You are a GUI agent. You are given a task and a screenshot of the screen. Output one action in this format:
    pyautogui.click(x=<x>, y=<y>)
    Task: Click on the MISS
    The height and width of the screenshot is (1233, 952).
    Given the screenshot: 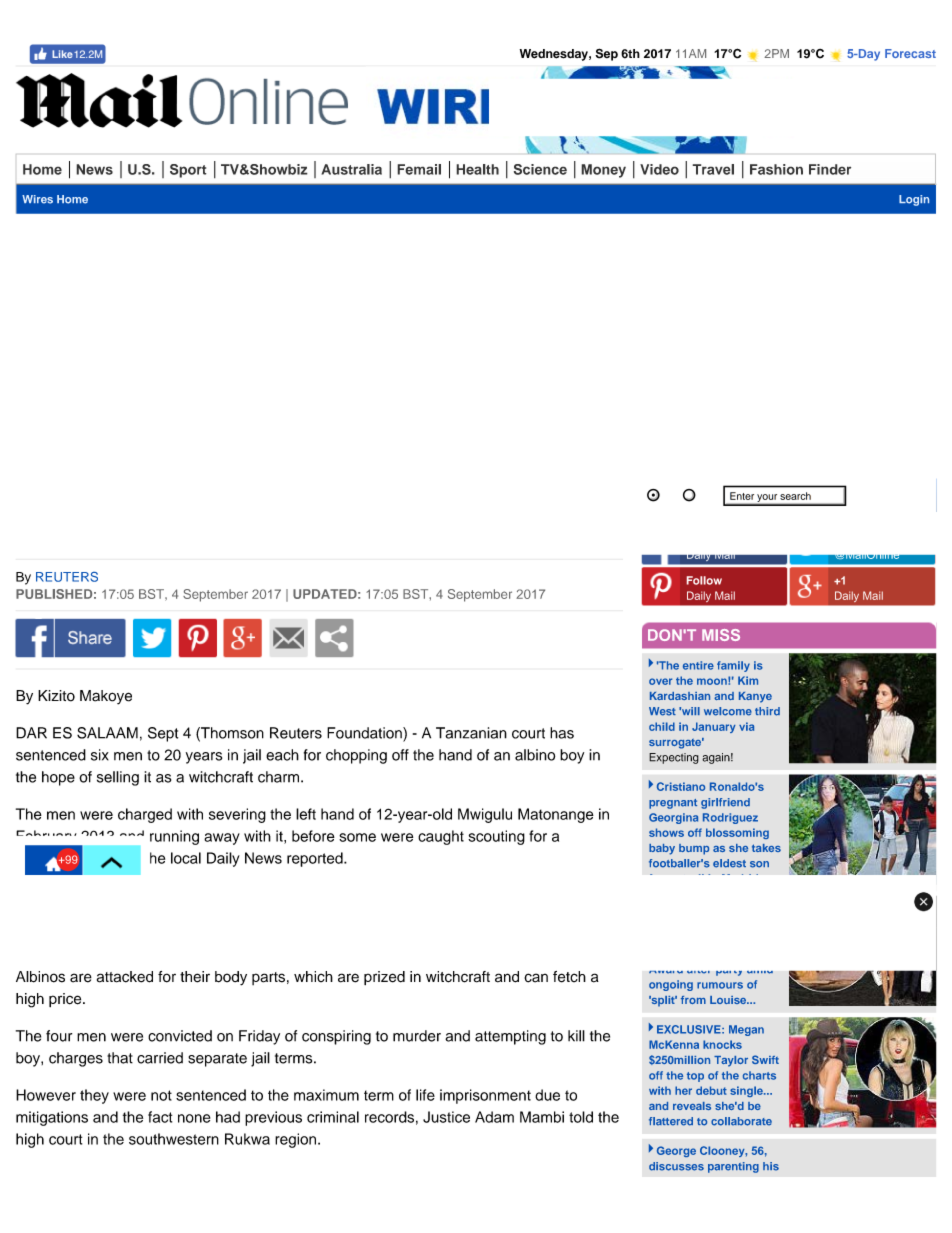 What is the action you would take?
    pyautogui.click(x=721, y=635)
